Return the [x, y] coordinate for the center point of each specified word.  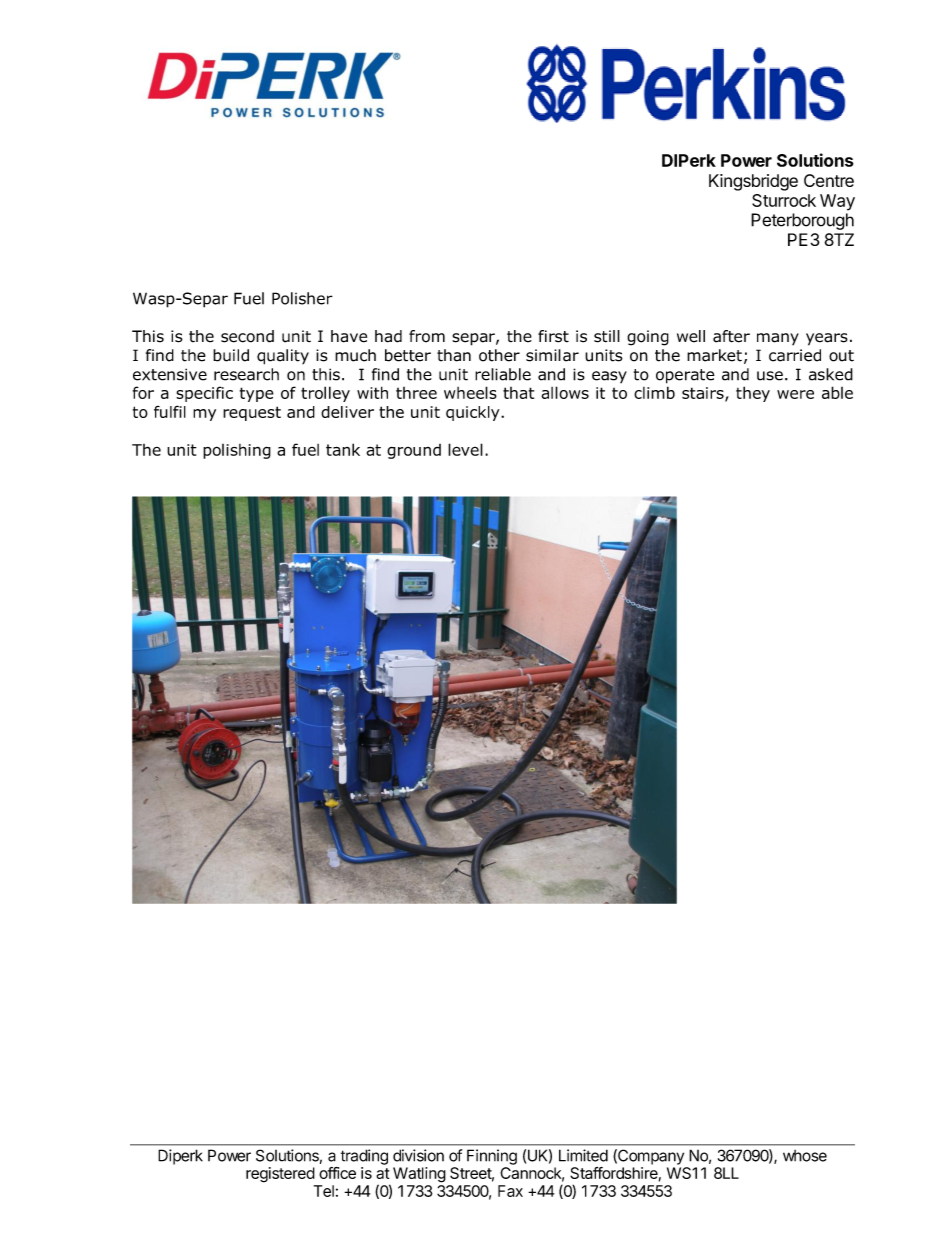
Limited [583, 1155]
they [753, 394]
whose [805, 1156]
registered [280, 1175]
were [795, 394]
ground [414, 451]
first [553, 336]
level [465, 449]
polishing [237, 451]
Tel [324, 1191]
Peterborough [802, 221]
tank [343, 449]
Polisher [302, 298]
